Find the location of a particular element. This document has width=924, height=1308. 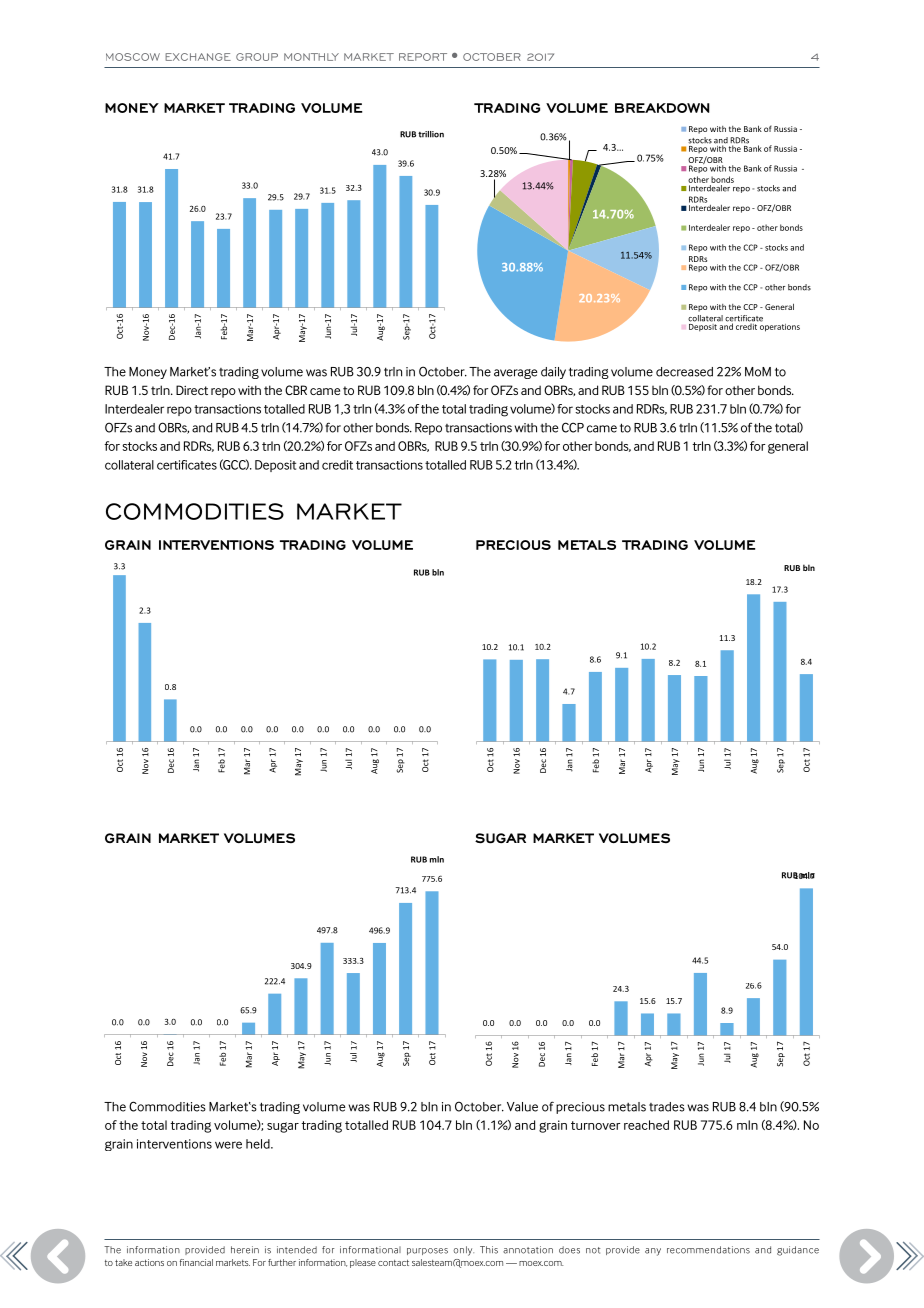

trades is located at coordinates (667, 1107).
